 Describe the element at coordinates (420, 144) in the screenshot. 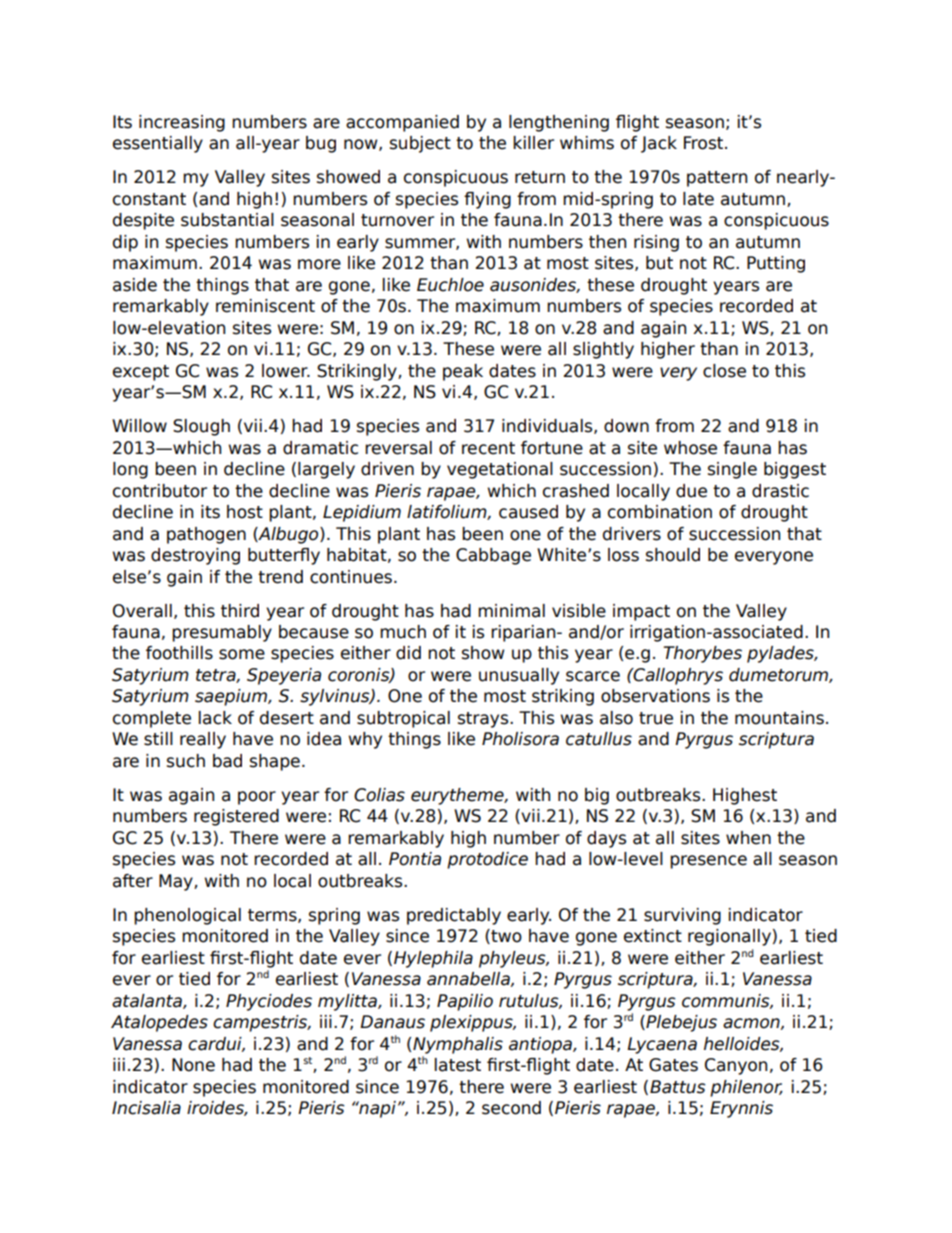

I see `subject` at that location.
